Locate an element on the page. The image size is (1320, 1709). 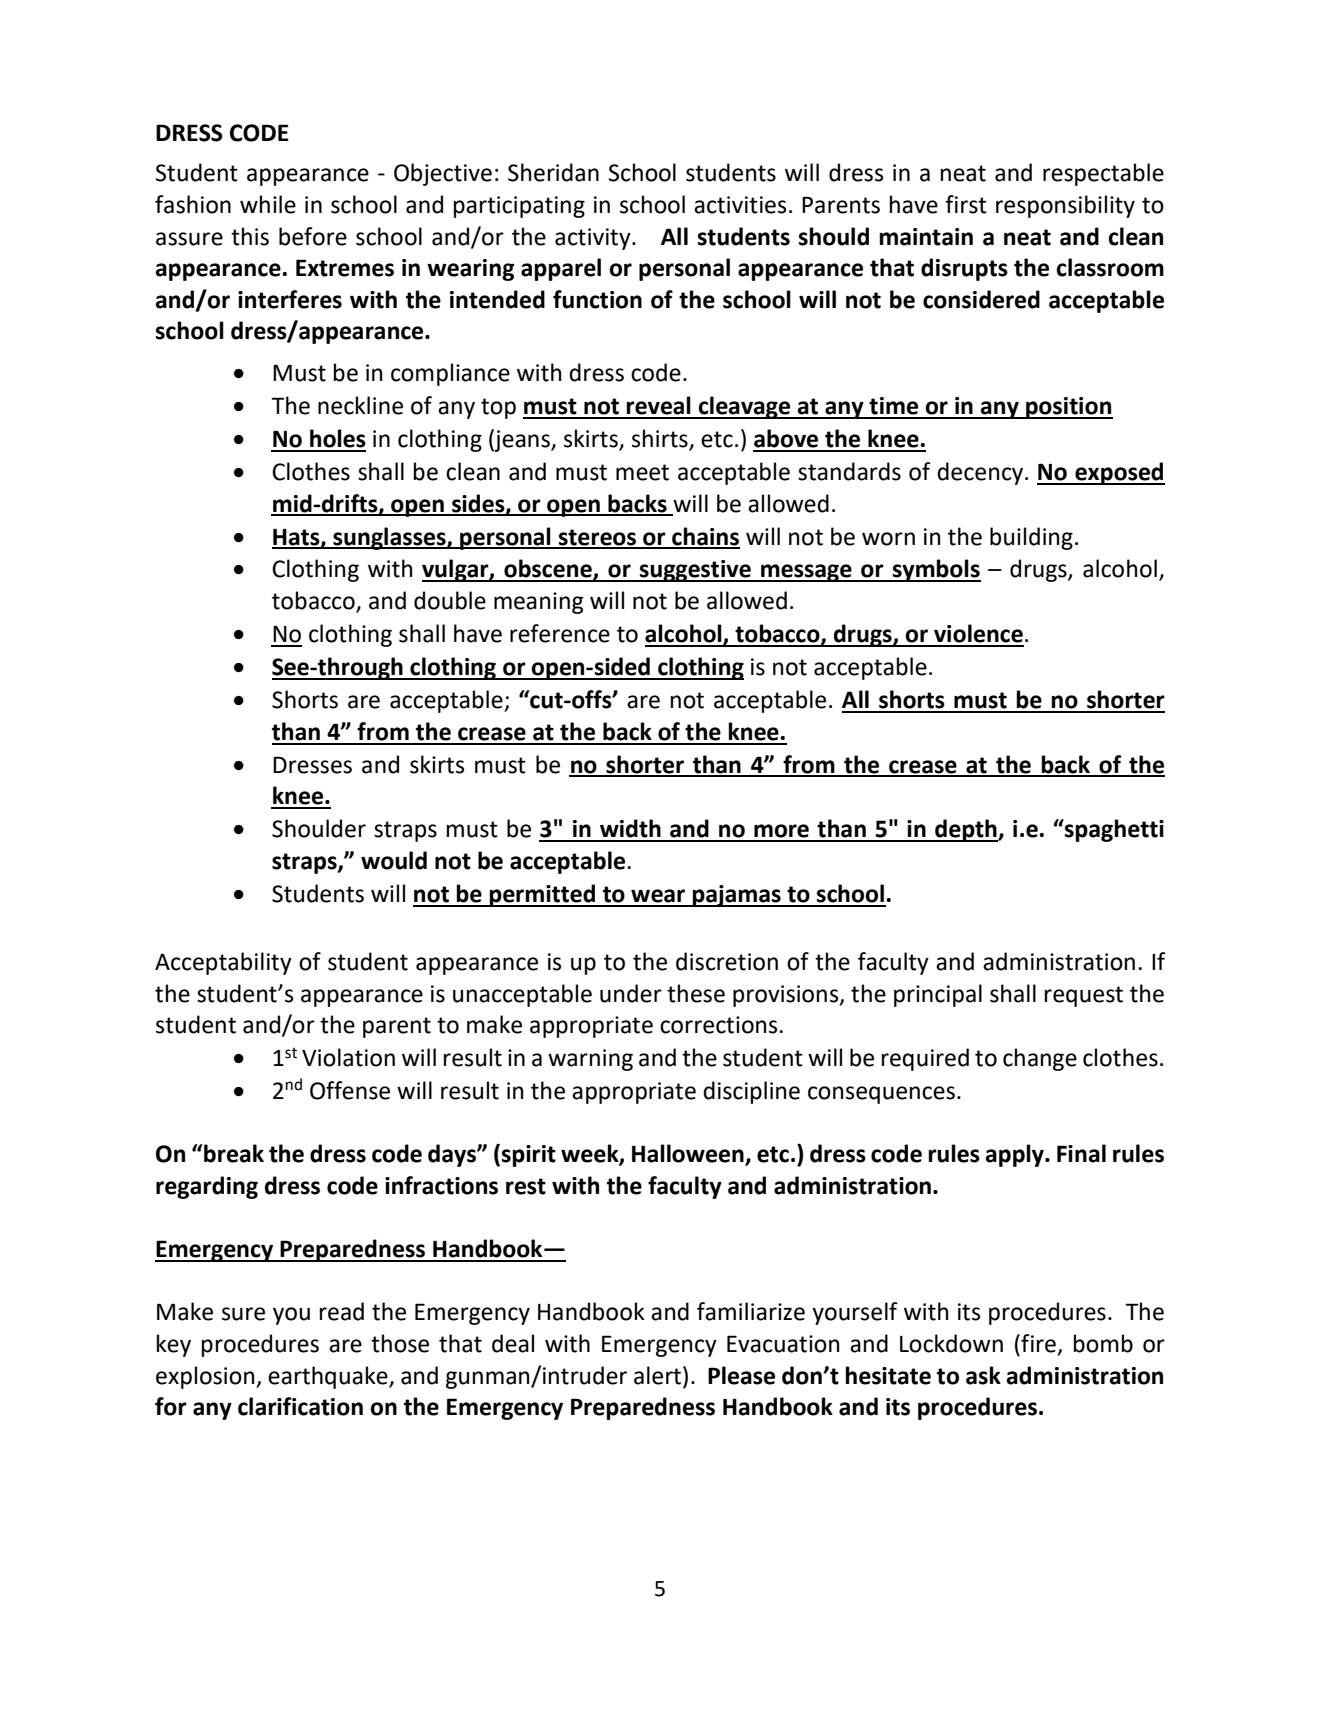
suggestive is located at coordinates (695, 571).
